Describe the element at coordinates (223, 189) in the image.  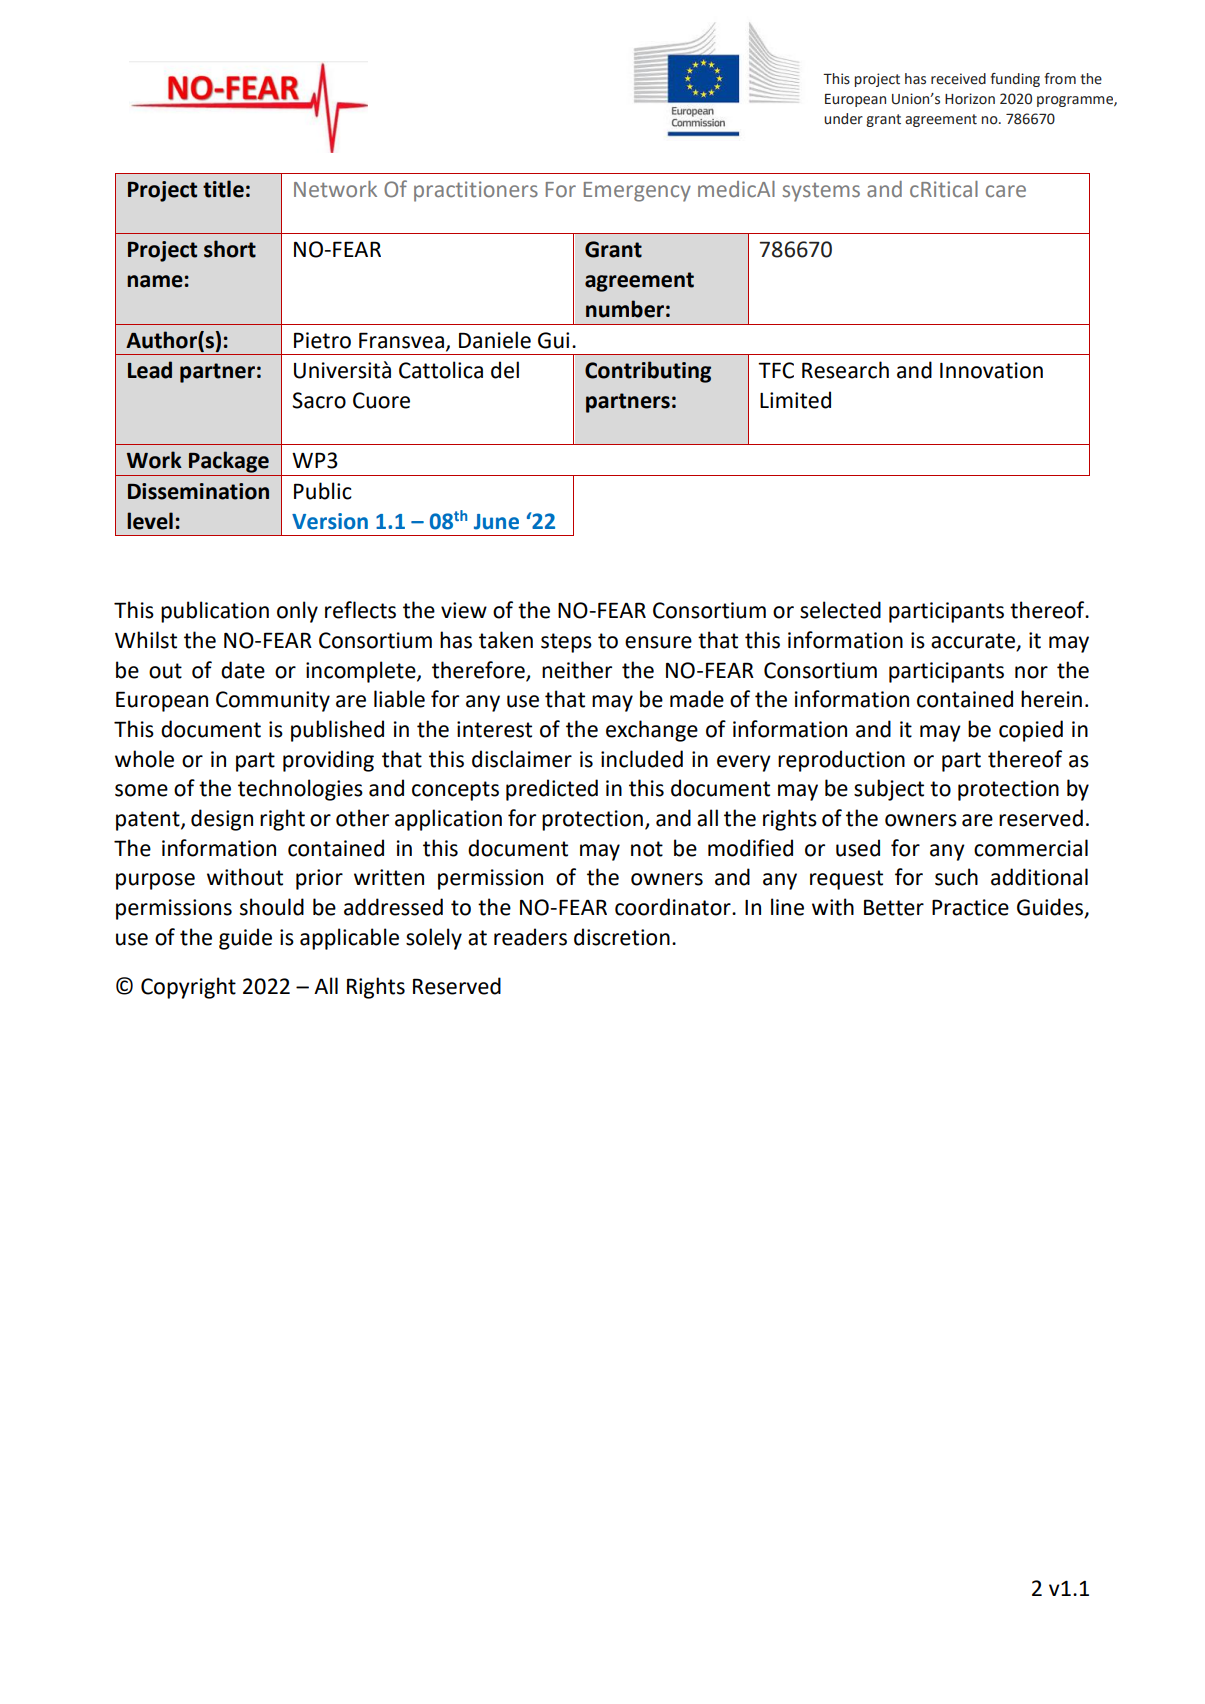
I see `title` at that location.
